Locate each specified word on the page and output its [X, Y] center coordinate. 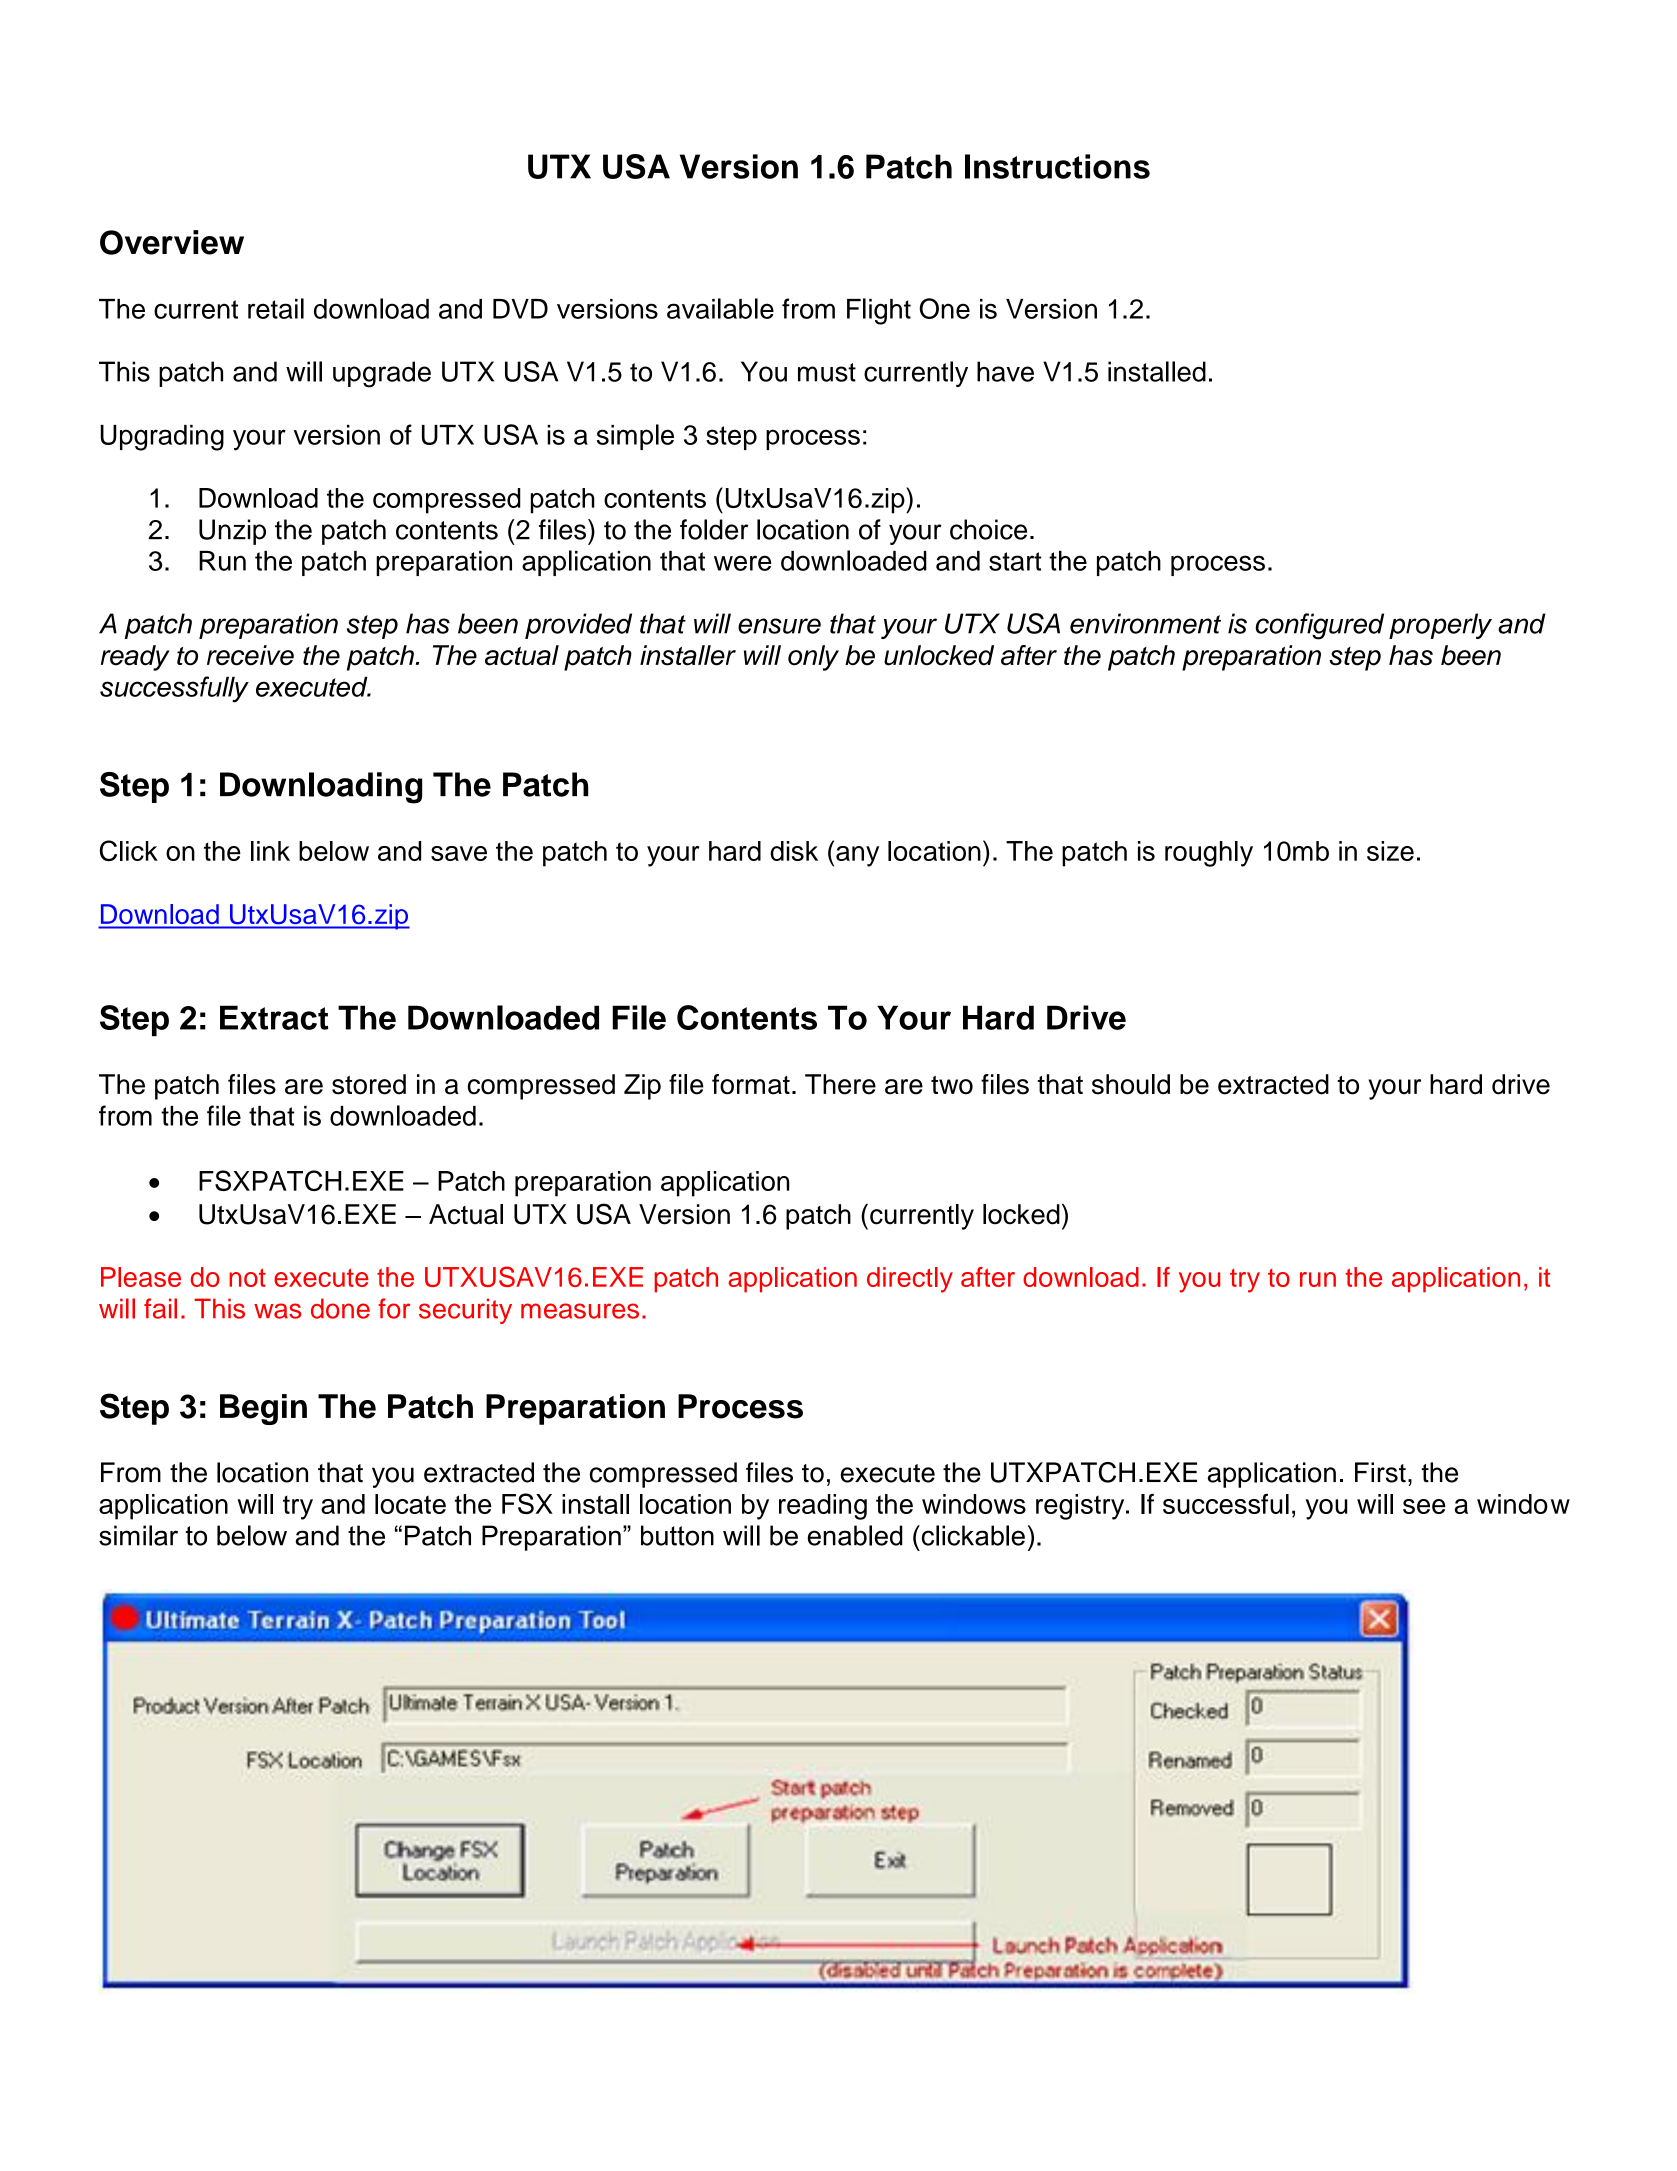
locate [410, 1504]
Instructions [1057, 166]
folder [714, 529]
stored [369, 1084]
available [720, 308]
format [751, 1084]
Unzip [232, 532]
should [1131, 1084]
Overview [172, 242]
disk [794, 851]
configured [1319, 626]
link [270, 851]
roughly [1209, 854]
